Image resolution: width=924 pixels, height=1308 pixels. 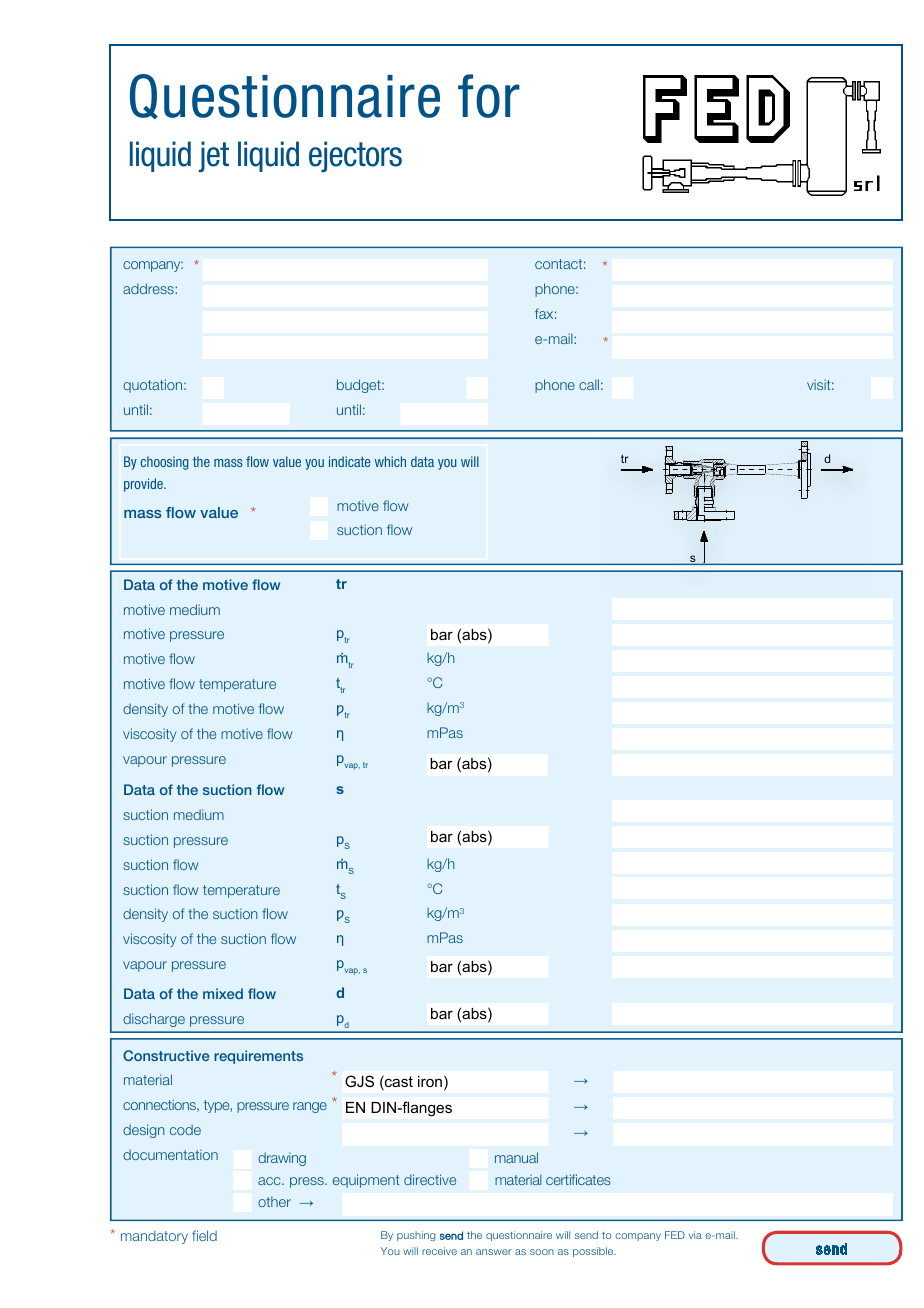 I want to click on provide, so click(x=144, y=485).
